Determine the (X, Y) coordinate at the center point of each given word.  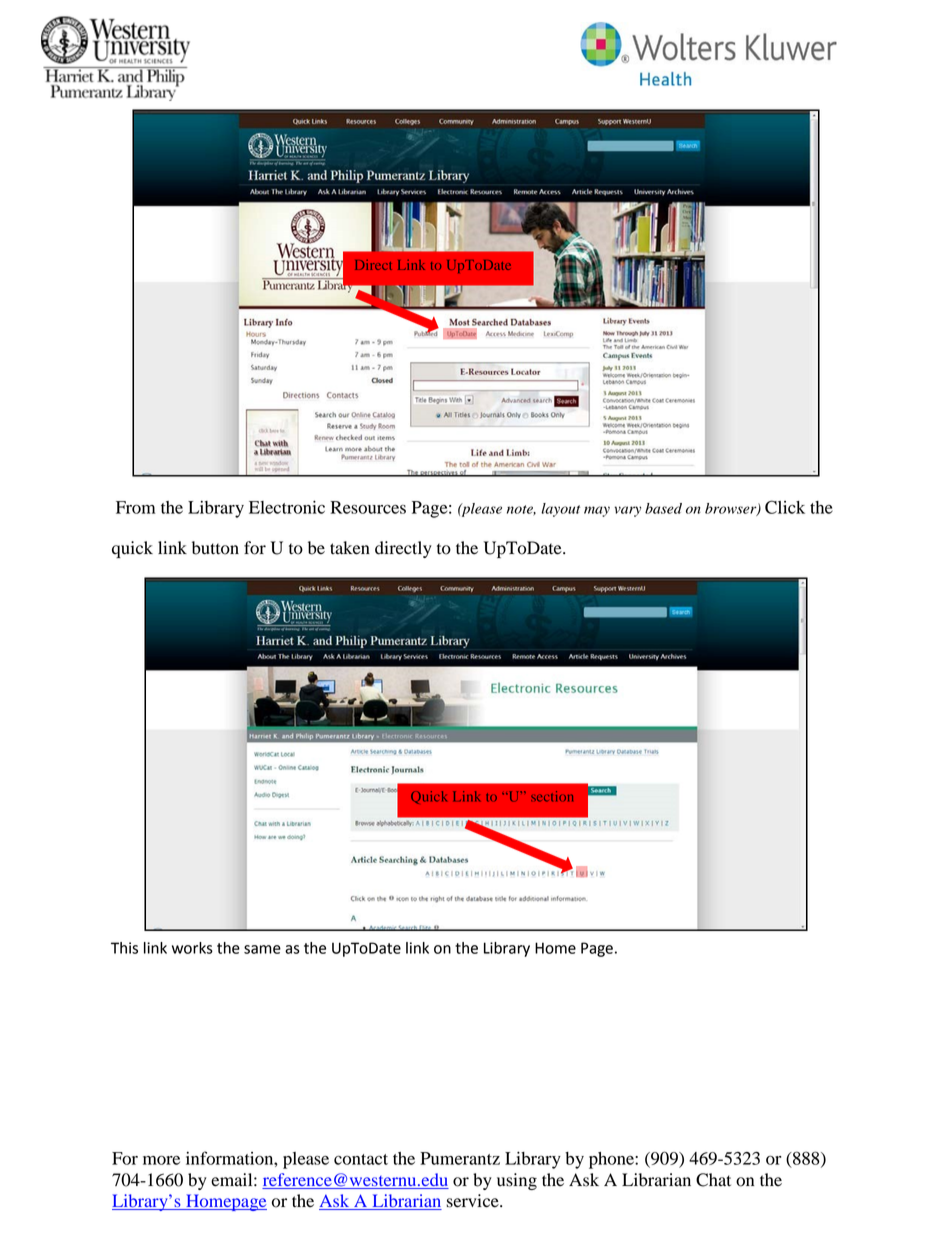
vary (627, 511)
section (552, 796)
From (135, 507)
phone (612, 1160)
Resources (368, 507)
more (161, 1160)
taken (350, 548)
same (262, 949)
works (192, 948)
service (474, 1201)
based (663, 508)
